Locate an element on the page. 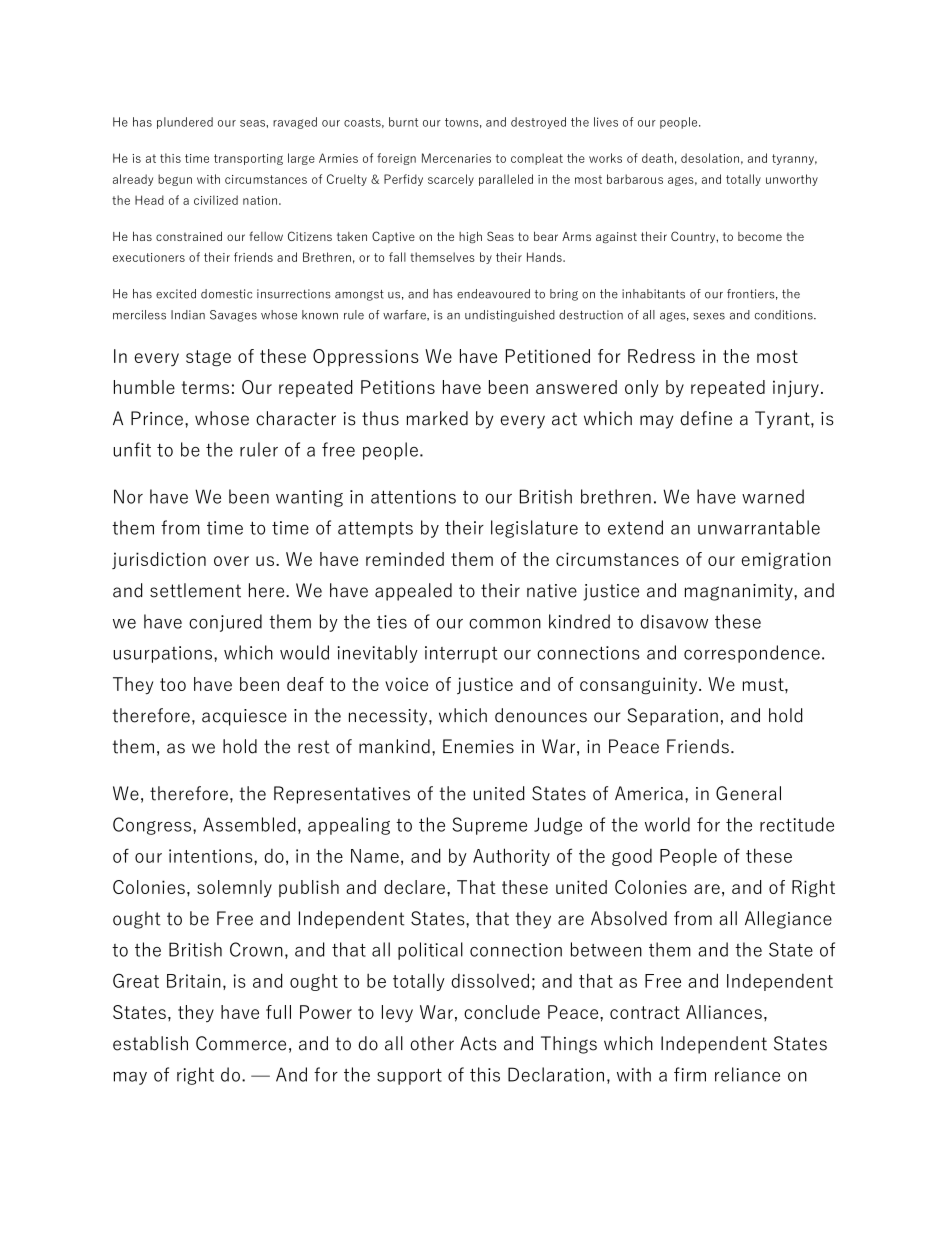  Mercenaries is located at coordinates (456, 158).
